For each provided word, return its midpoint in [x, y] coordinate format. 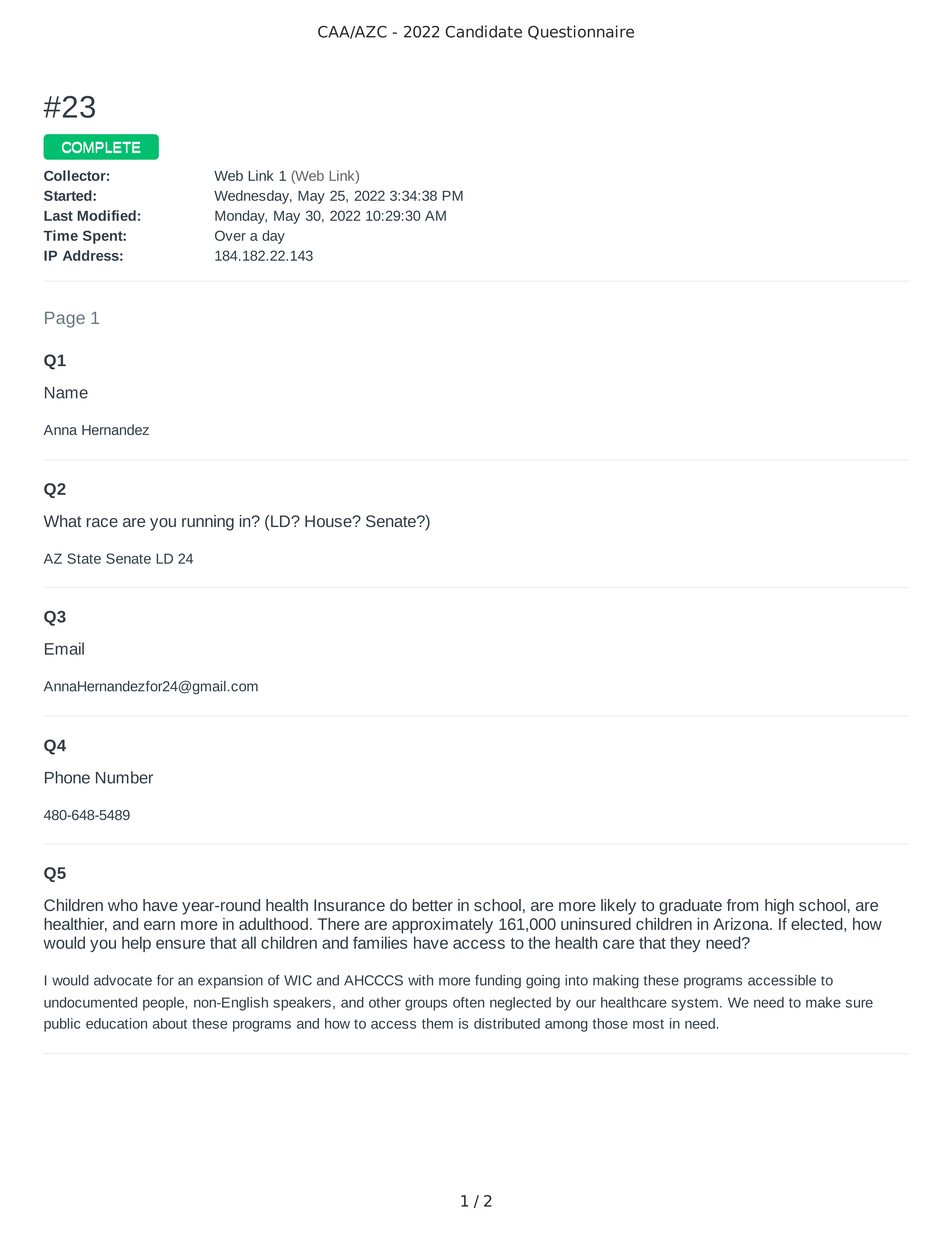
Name [66, 393]
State [84, 558]
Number [124, 777]
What [63, 521]
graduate [690, 907]
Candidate [483, 31]
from [742, 905]
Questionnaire [581, 32]
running [208, 523]
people [164, 1004]
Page [65, 320]
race [102, 522]
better [433, 905]
